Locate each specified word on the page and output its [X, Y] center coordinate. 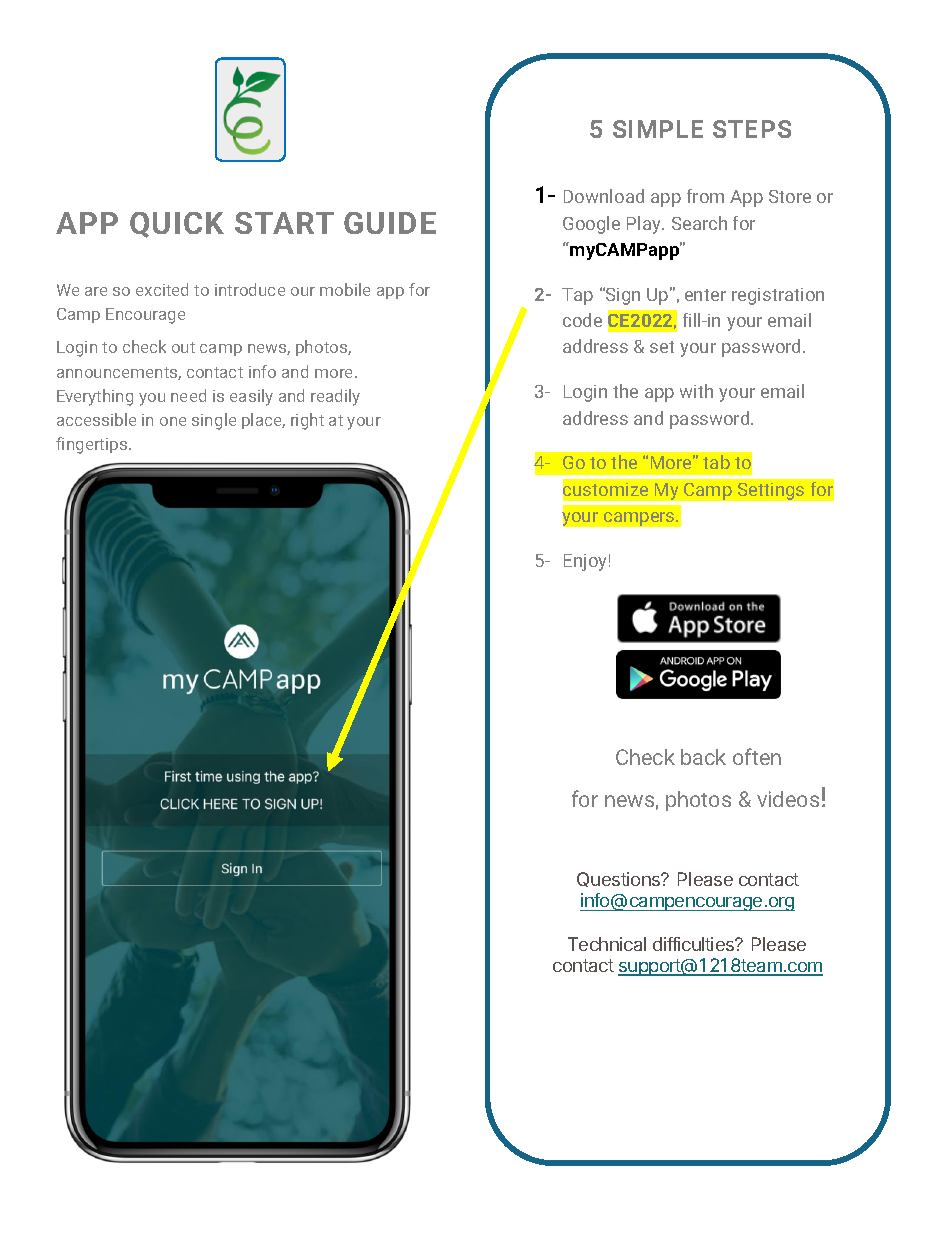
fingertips [93, 445]
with [696, 391]
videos [788, 799]
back [703, 757]
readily [335, 397]
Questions [620, 879]
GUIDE [390, 223]
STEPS [752, 129]
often [757, 756]
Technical [607, 944]
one [173, 421]
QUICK [177, 225]
